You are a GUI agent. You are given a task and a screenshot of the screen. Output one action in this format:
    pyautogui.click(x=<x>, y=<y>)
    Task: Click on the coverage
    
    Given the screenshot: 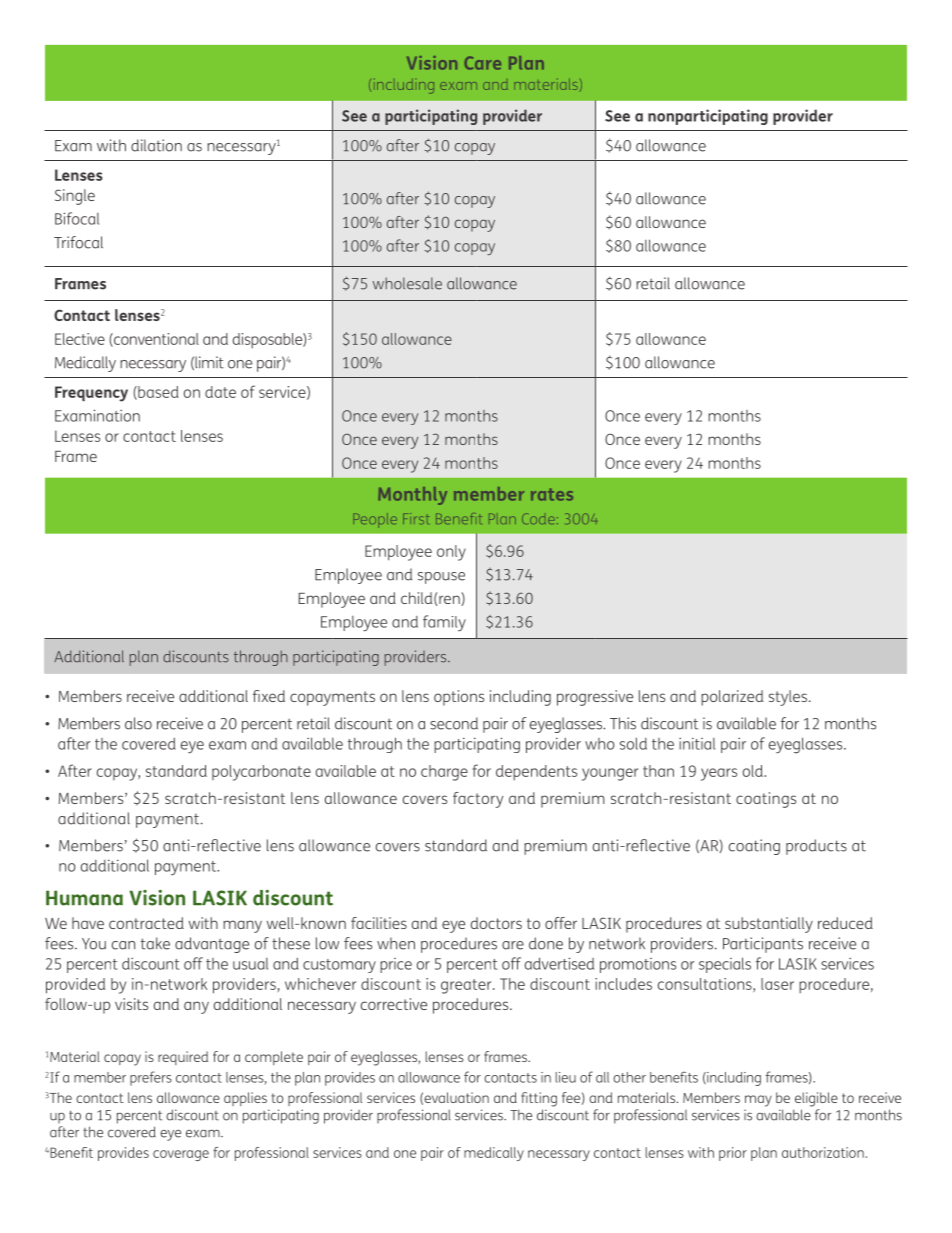 What is the action you would take?
    pyautogui.click(x=181, y=1155)
